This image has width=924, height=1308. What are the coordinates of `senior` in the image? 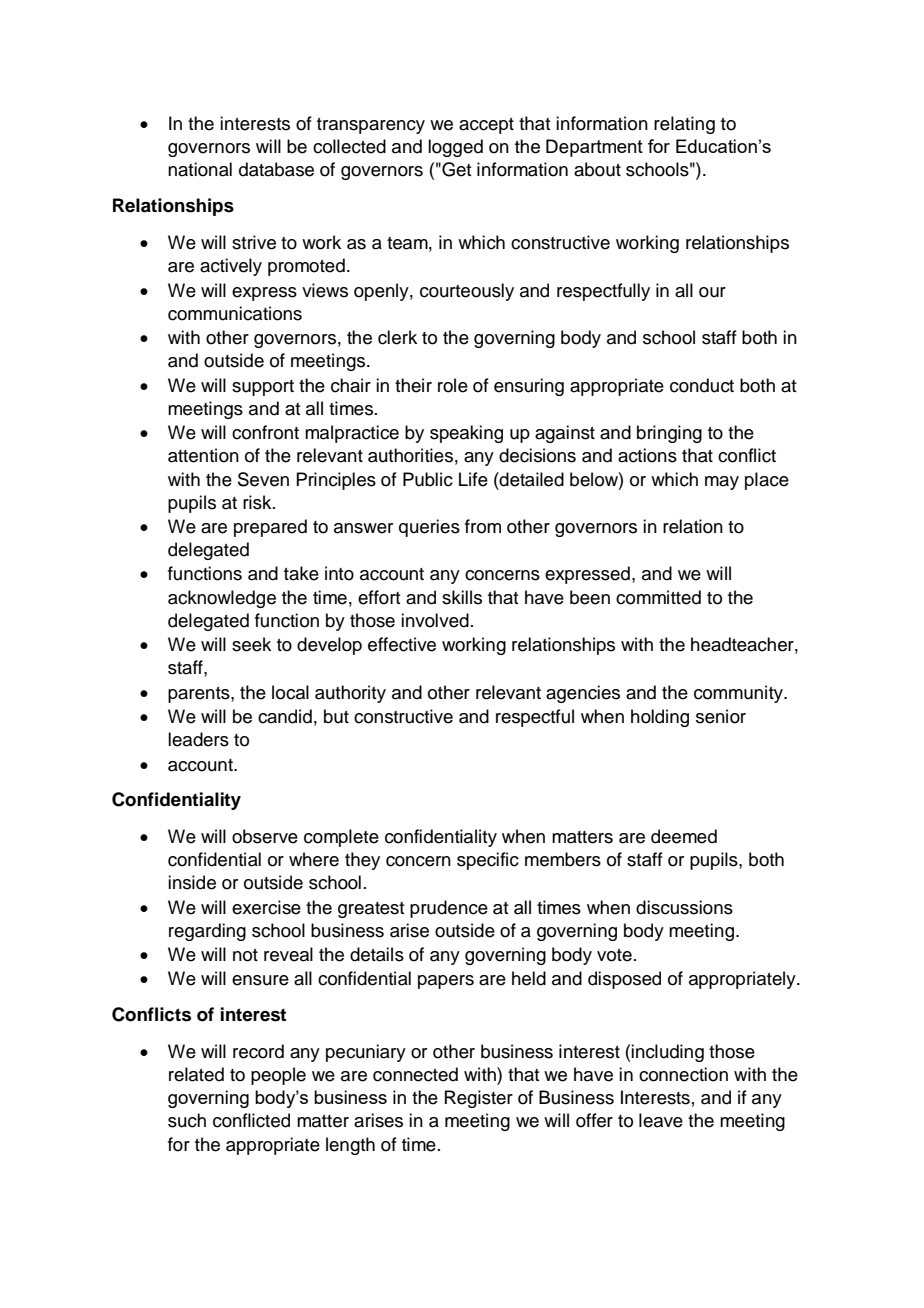 It's located at (721, 716).
